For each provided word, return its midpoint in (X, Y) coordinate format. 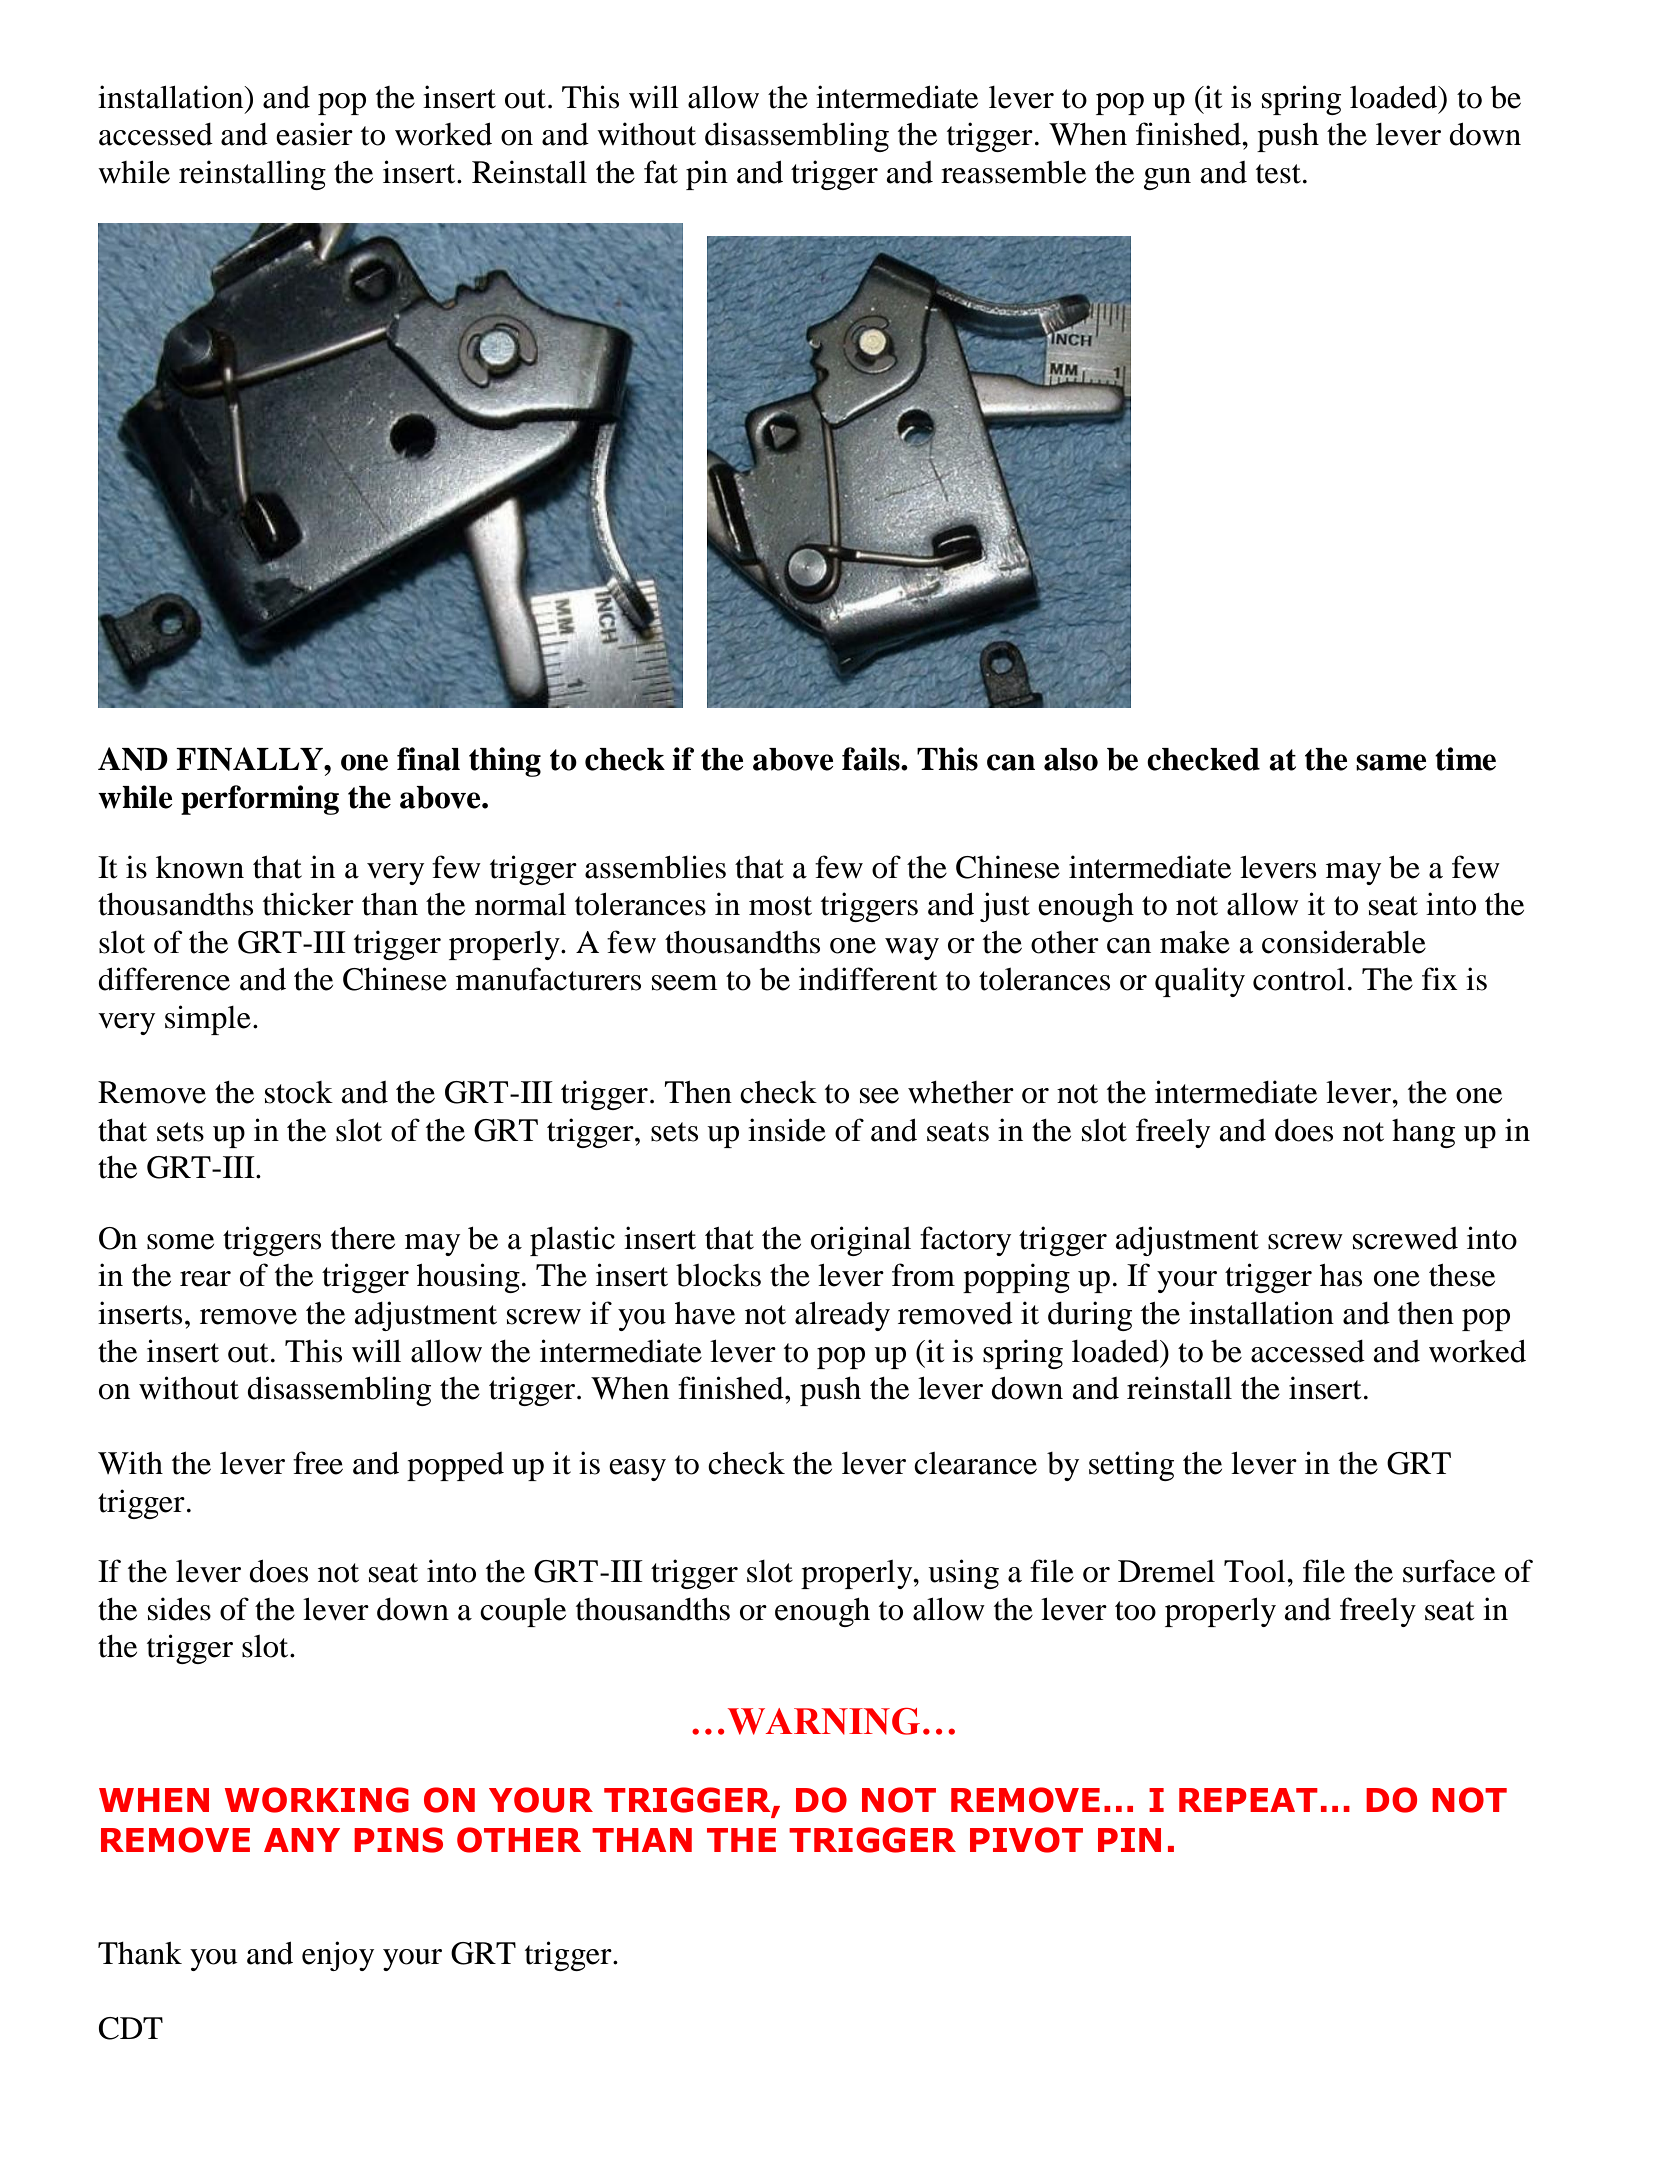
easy (637, 1470)
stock (299, 1092)
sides (179, 1609)
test (1278, 174)
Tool (1256, 1571)
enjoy (338, 1956)
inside (787, 1130)
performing (260, 800)
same (1391, 762)
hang (1423, 1133)
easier (314, 134)
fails (872, 759)
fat (661, 172)
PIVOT (1026, 1840)
